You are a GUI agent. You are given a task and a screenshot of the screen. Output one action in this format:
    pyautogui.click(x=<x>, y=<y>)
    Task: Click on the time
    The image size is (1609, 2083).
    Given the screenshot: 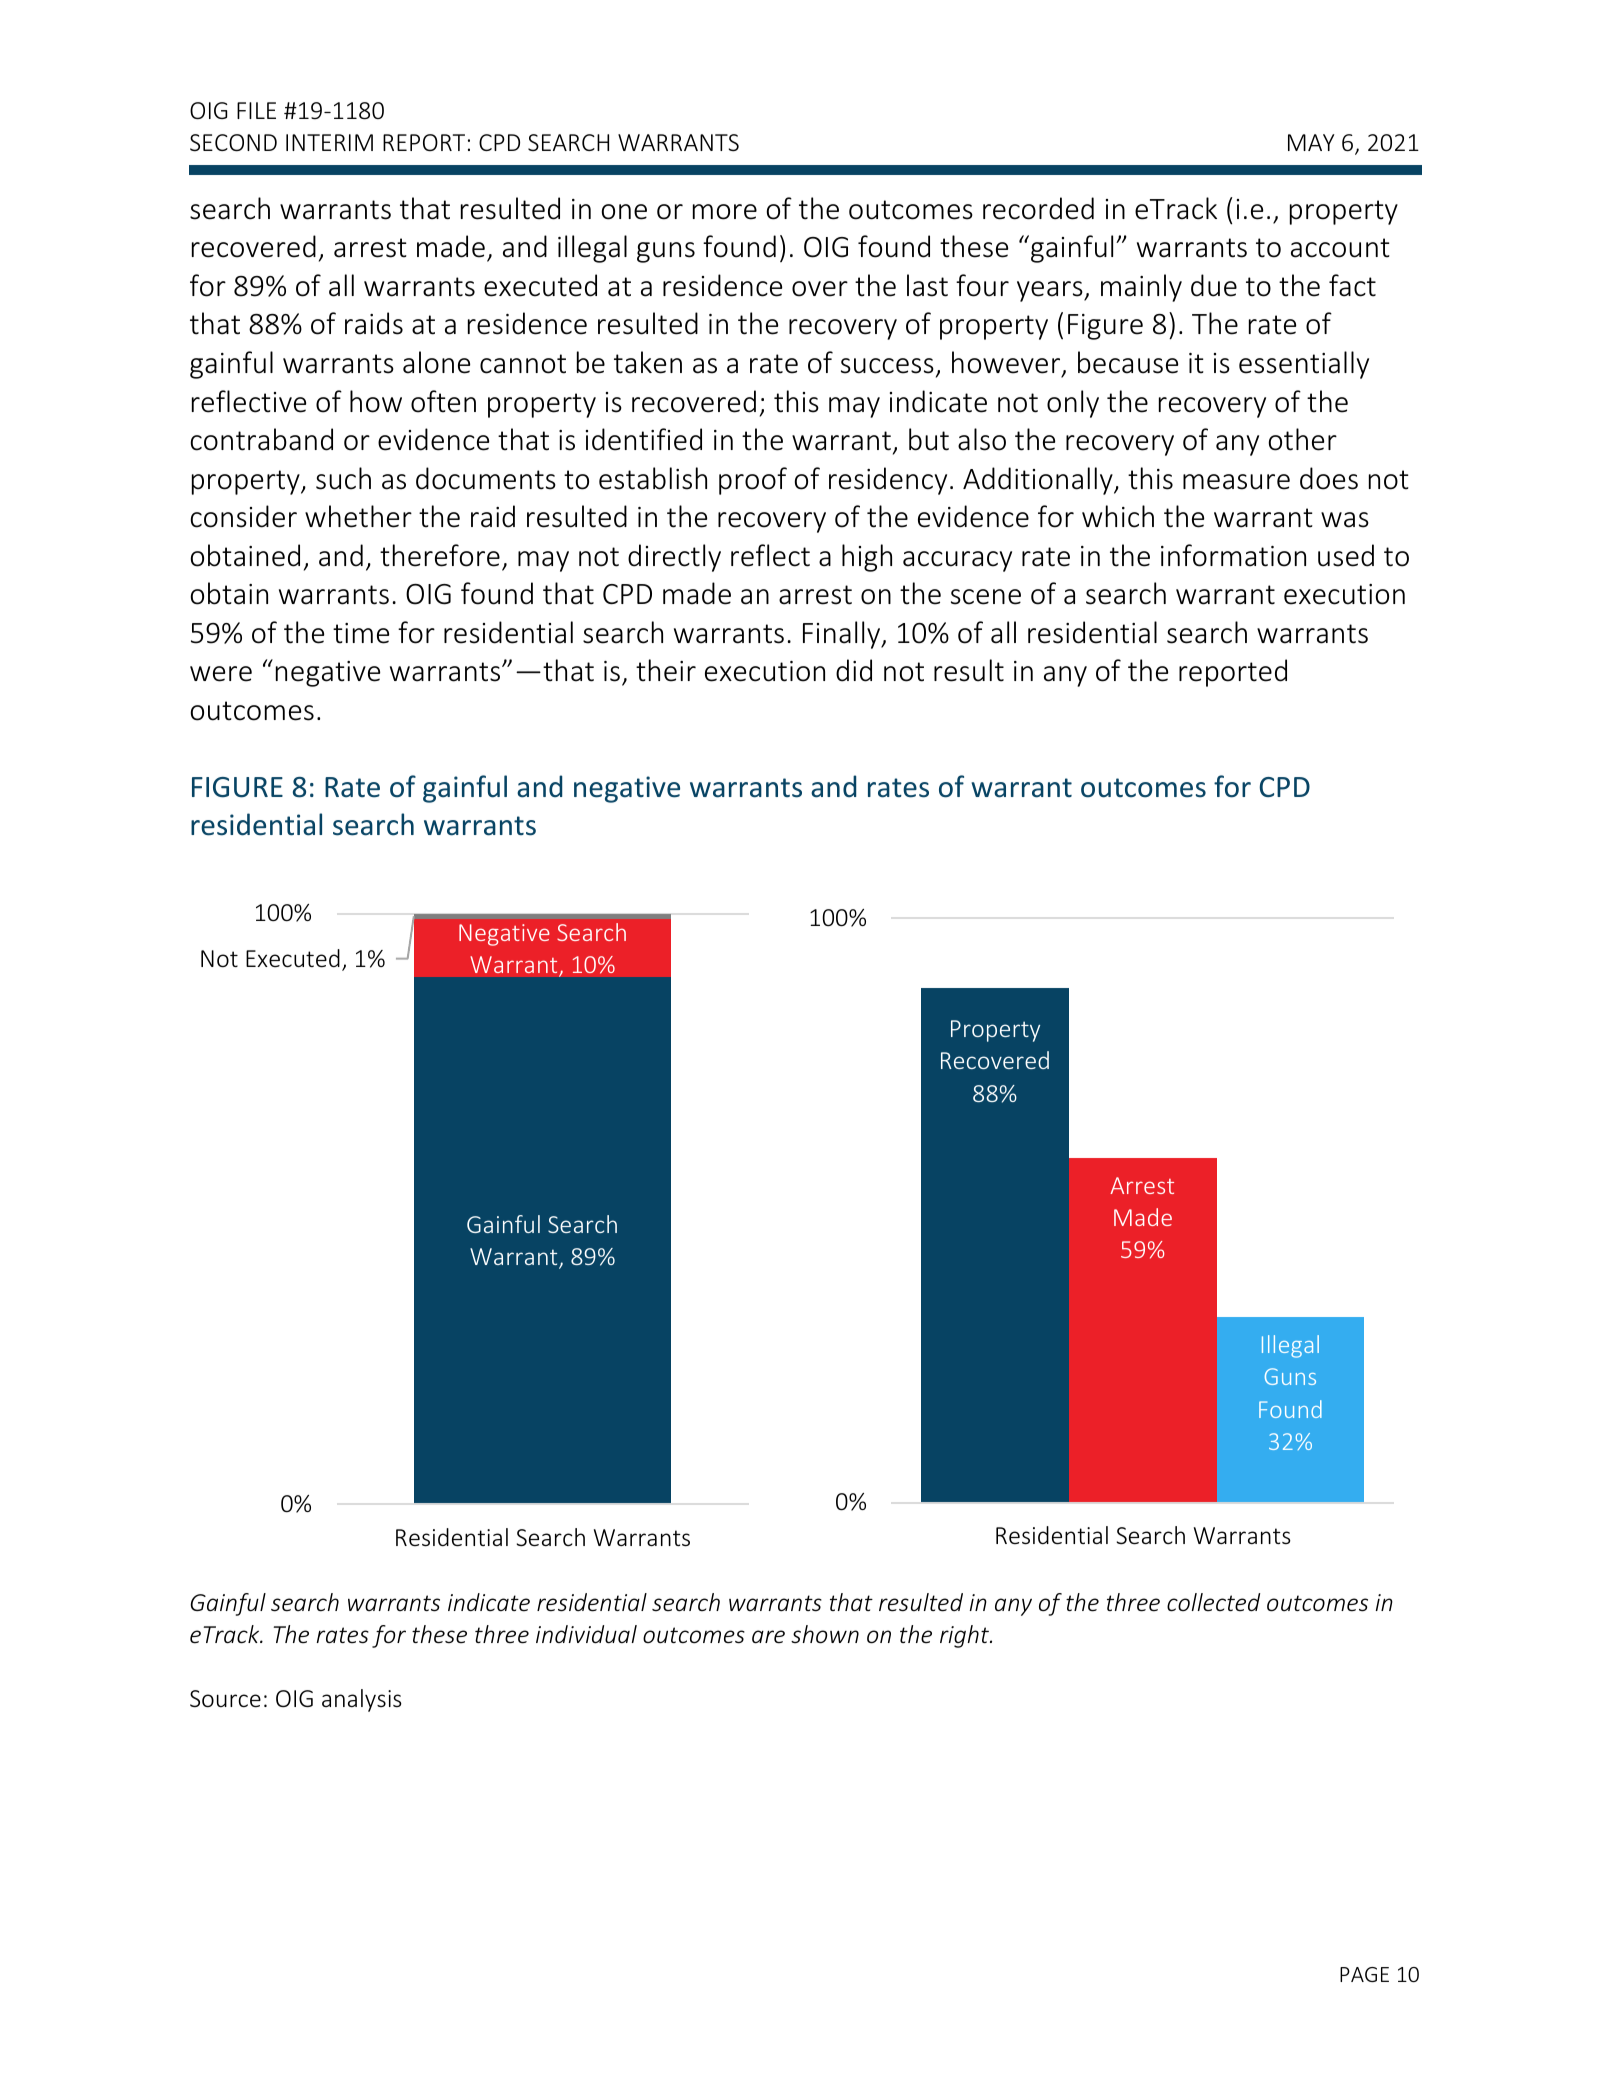 What is the action you would take?
    pyautogui.click(x=361, y=633)
